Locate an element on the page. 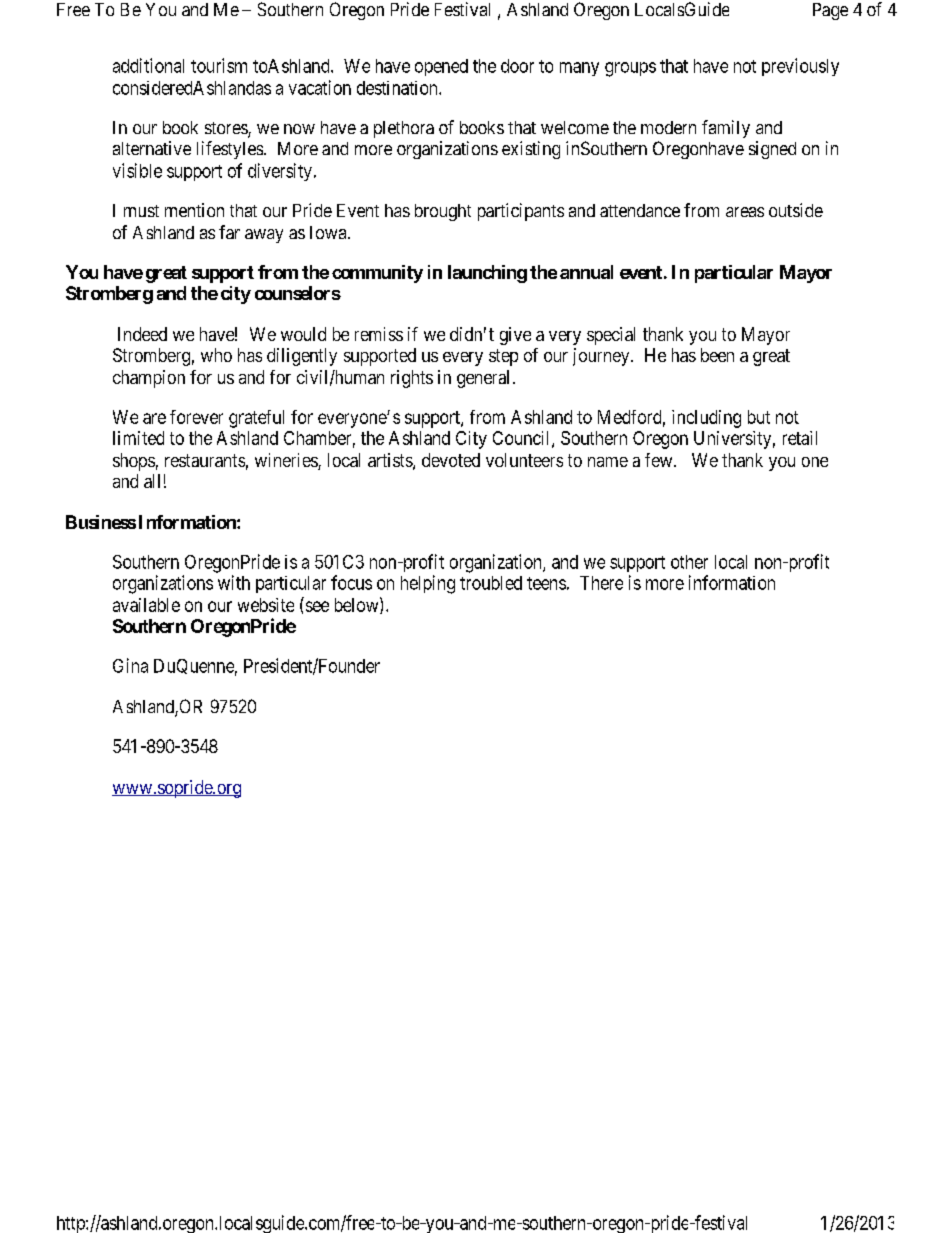 The height and width of the image is (1233, 952). troubled is located at coordinates (491, 583).
